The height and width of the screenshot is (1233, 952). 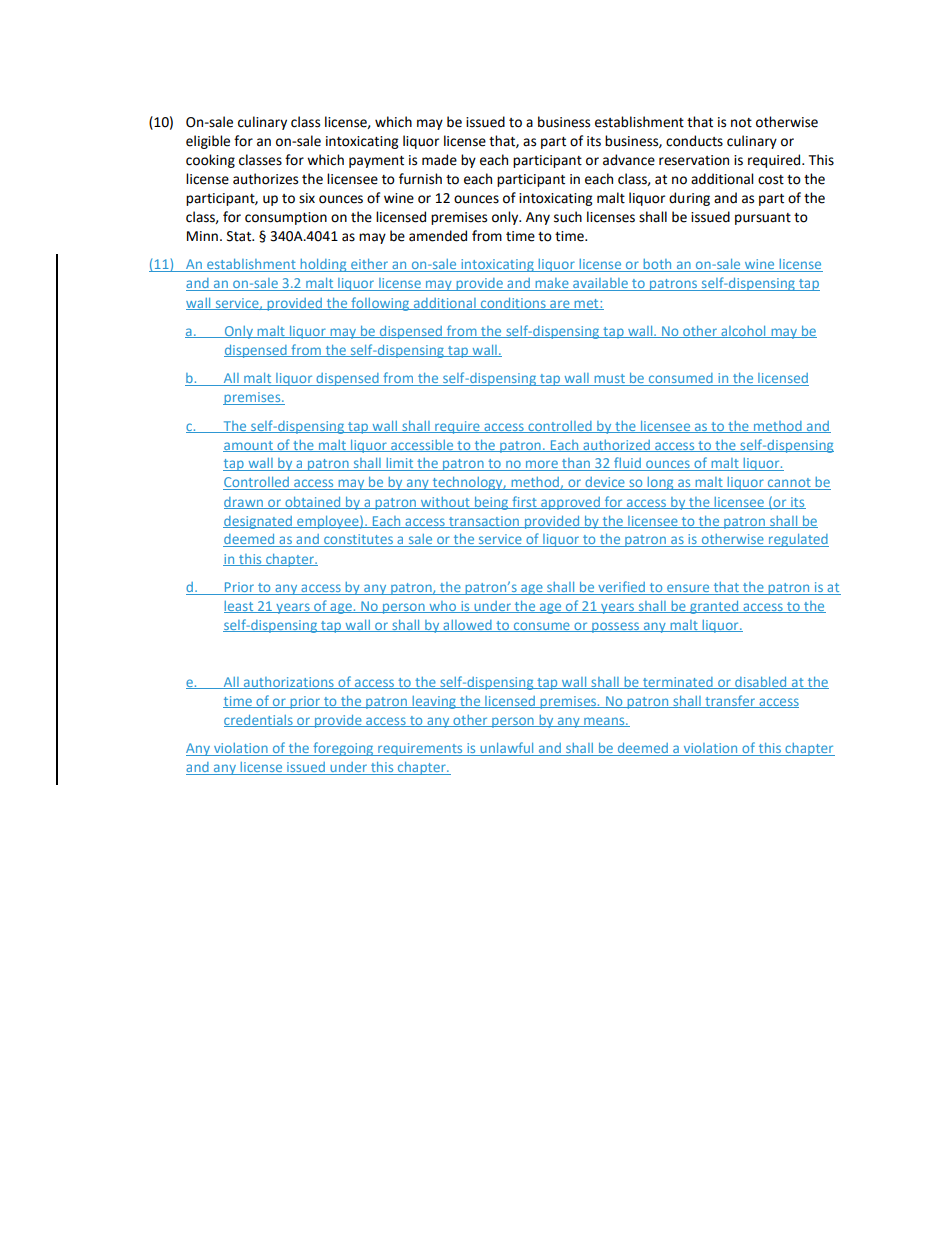 I want to click on designated, so click(x=258, y=522).
